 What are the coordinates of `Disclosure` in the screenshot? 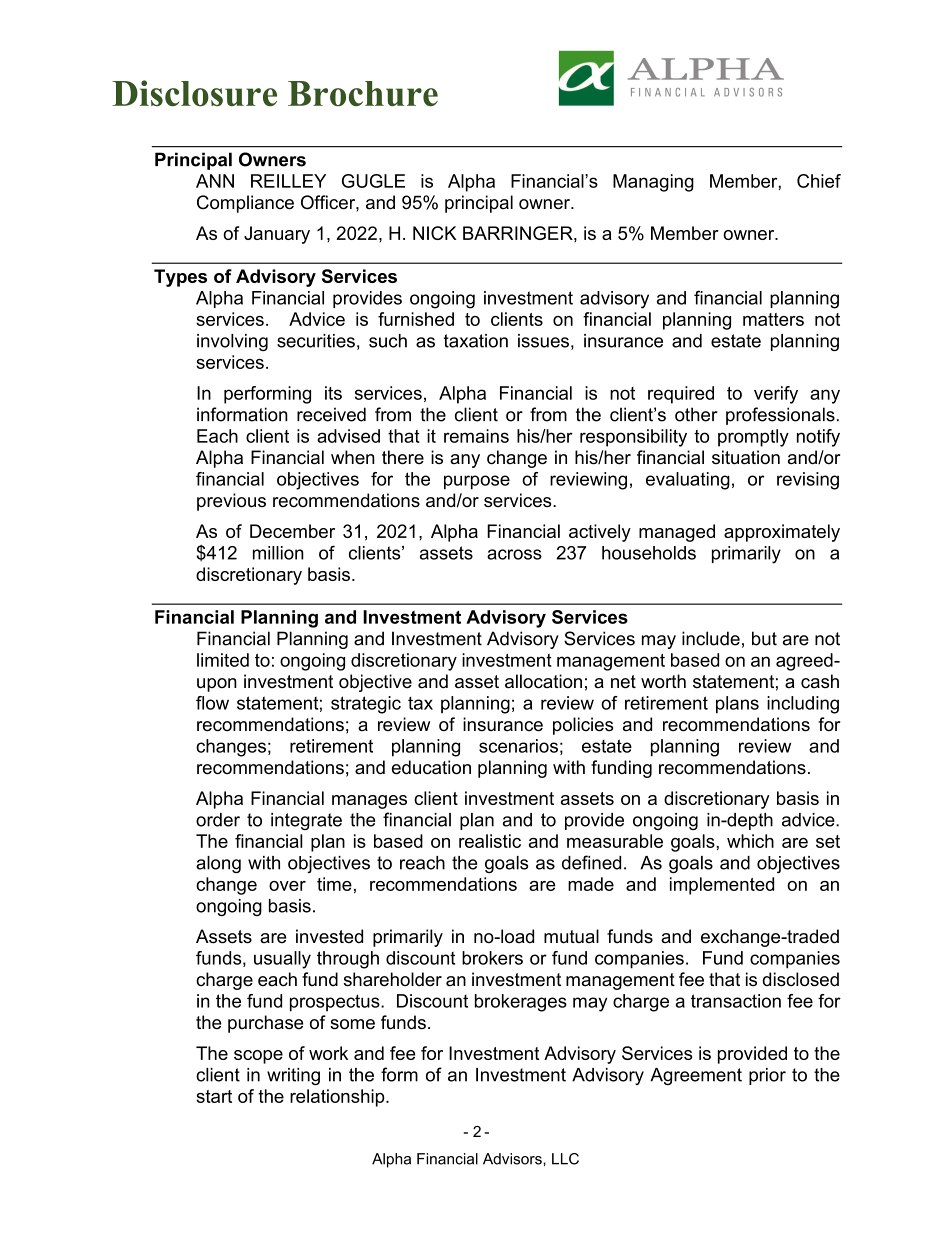 It's located at (194, 93).
